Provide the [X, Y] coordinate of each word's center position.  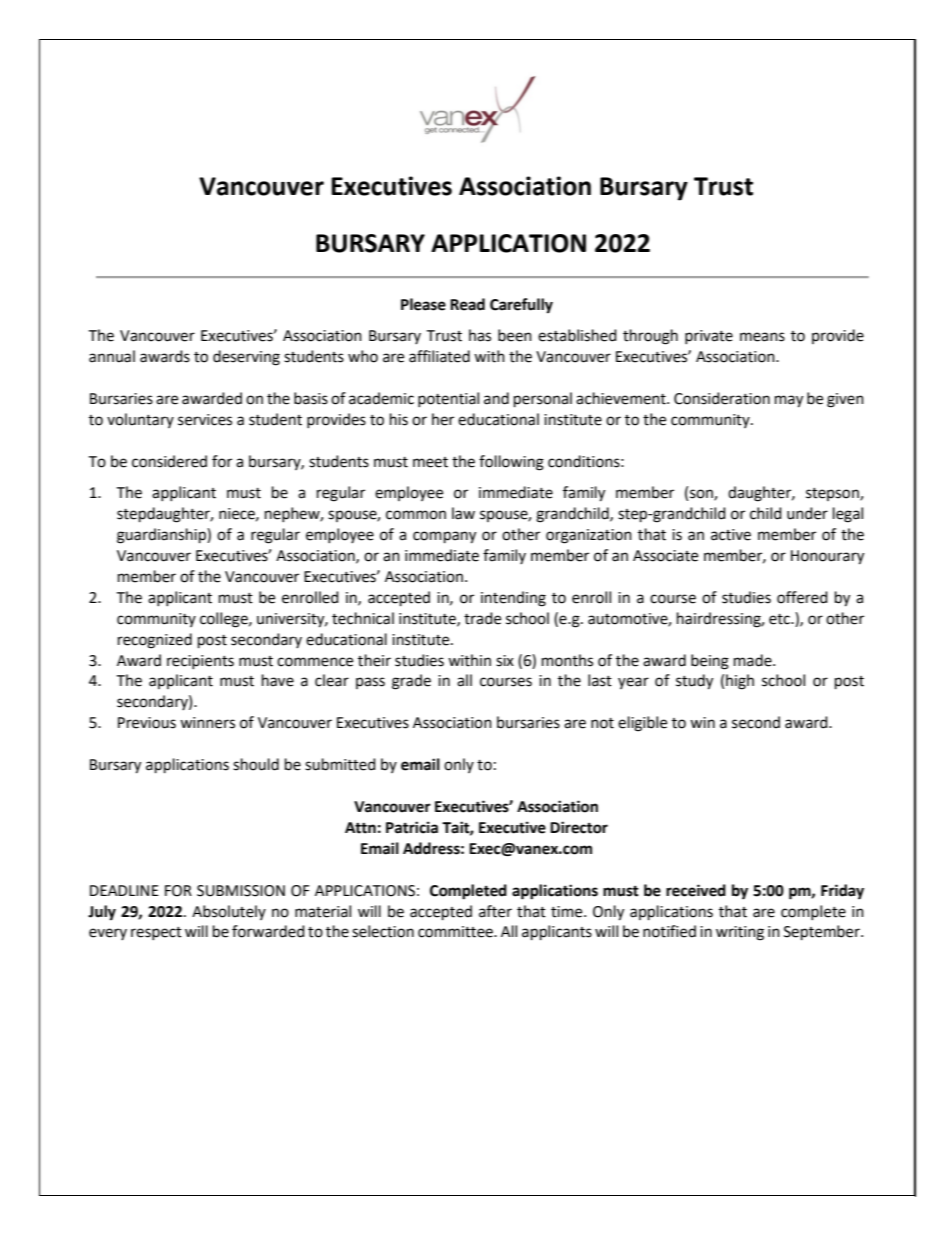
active [731, 535]
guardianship [162, 536]
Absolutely [229, 912]
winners [207, 723]
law [463, 513]
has [480, 335]
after [495, 911]
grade [411, 682]
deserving [246, 358]
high [740, 682]
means [762, 337]
